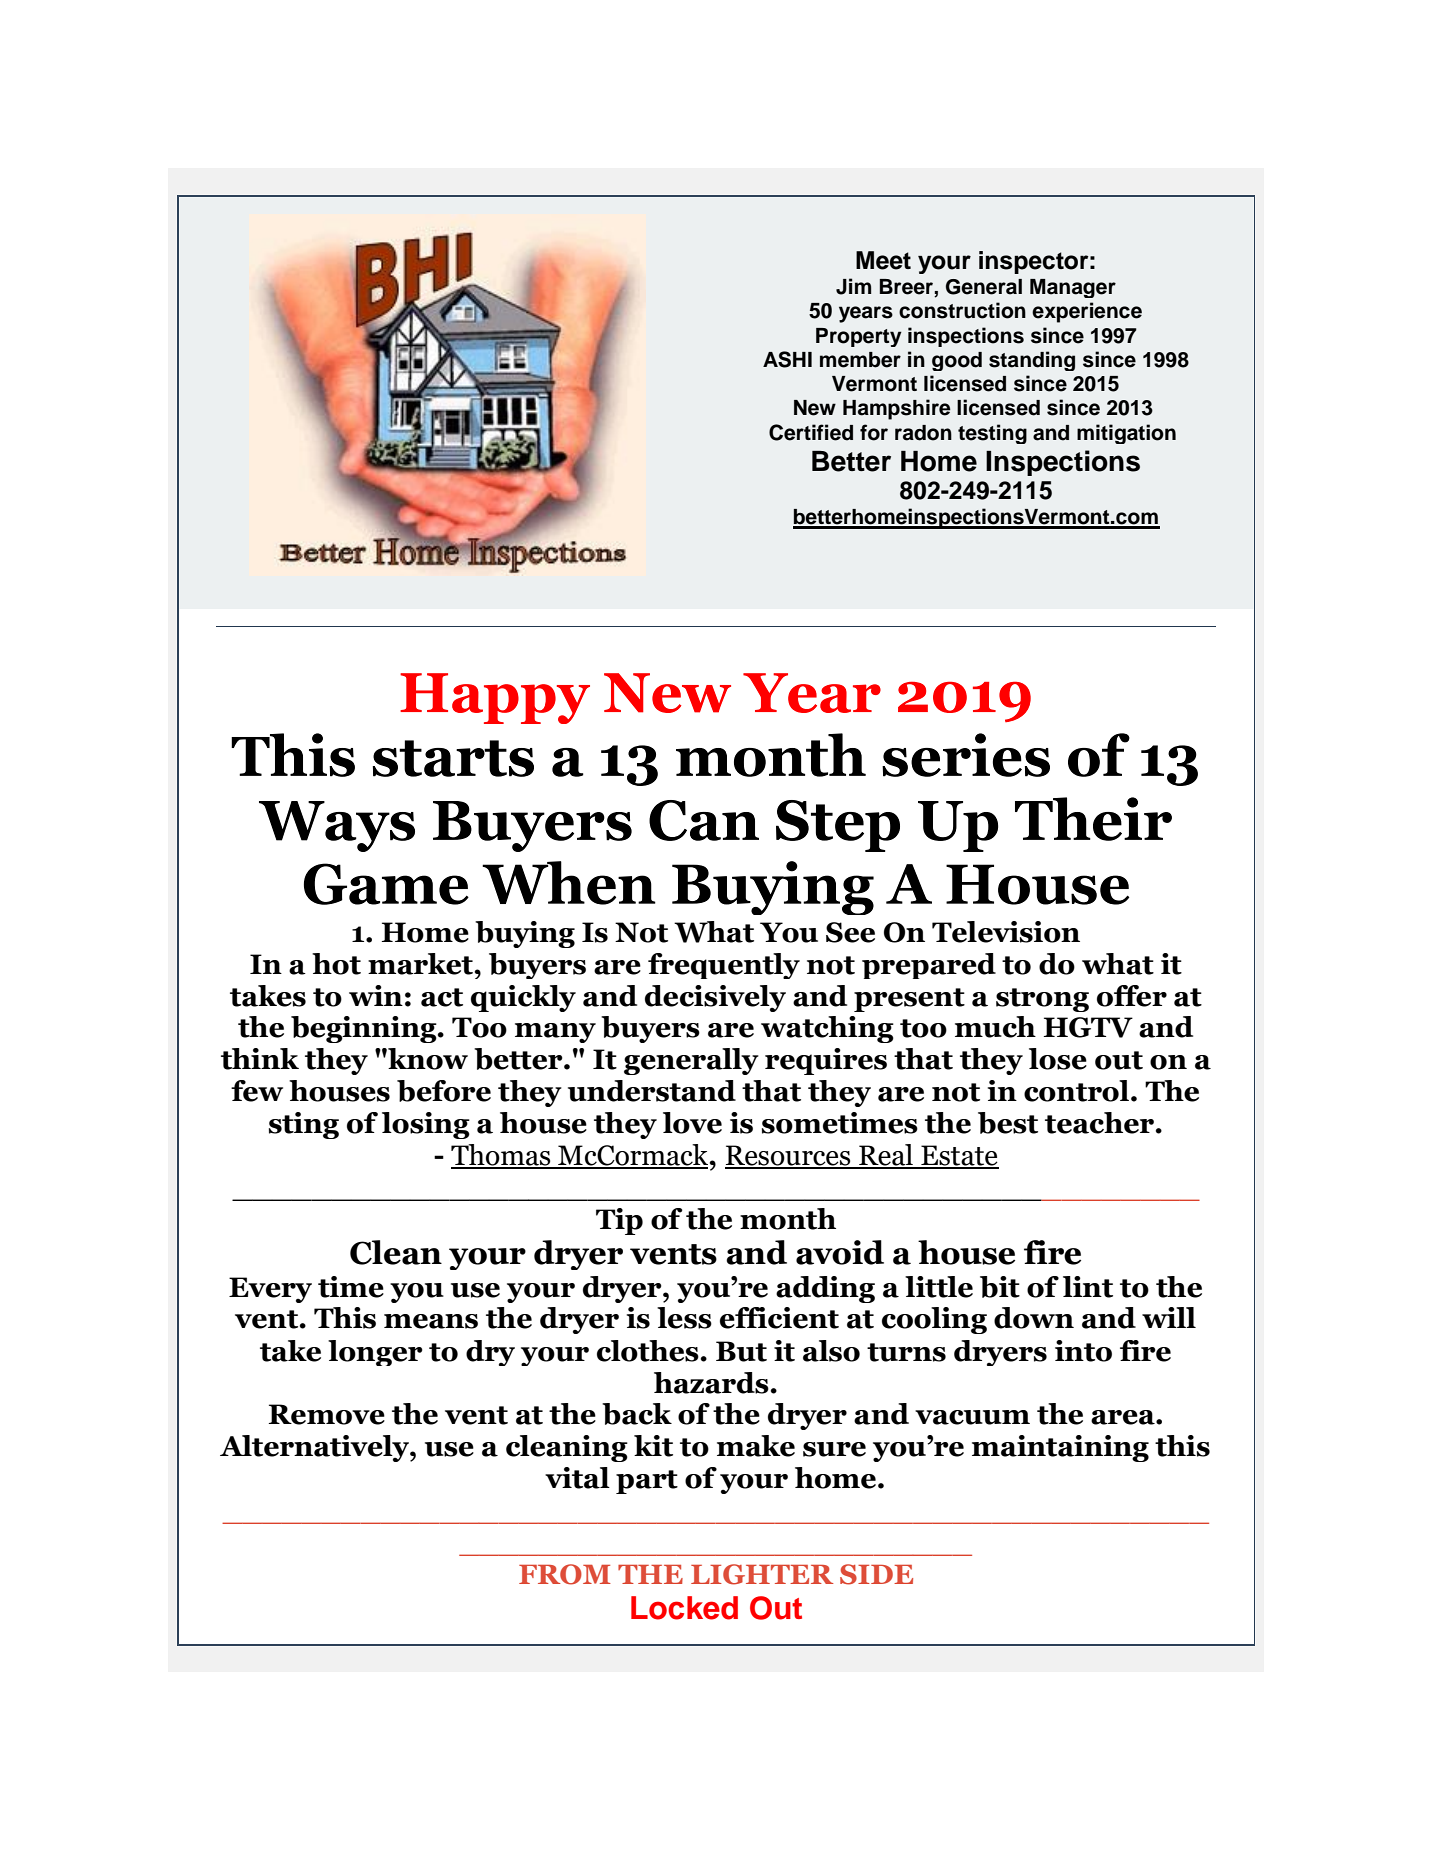  Describe the element at coordinates (1101, 1123) in the document. I see `teacher` at that location.
